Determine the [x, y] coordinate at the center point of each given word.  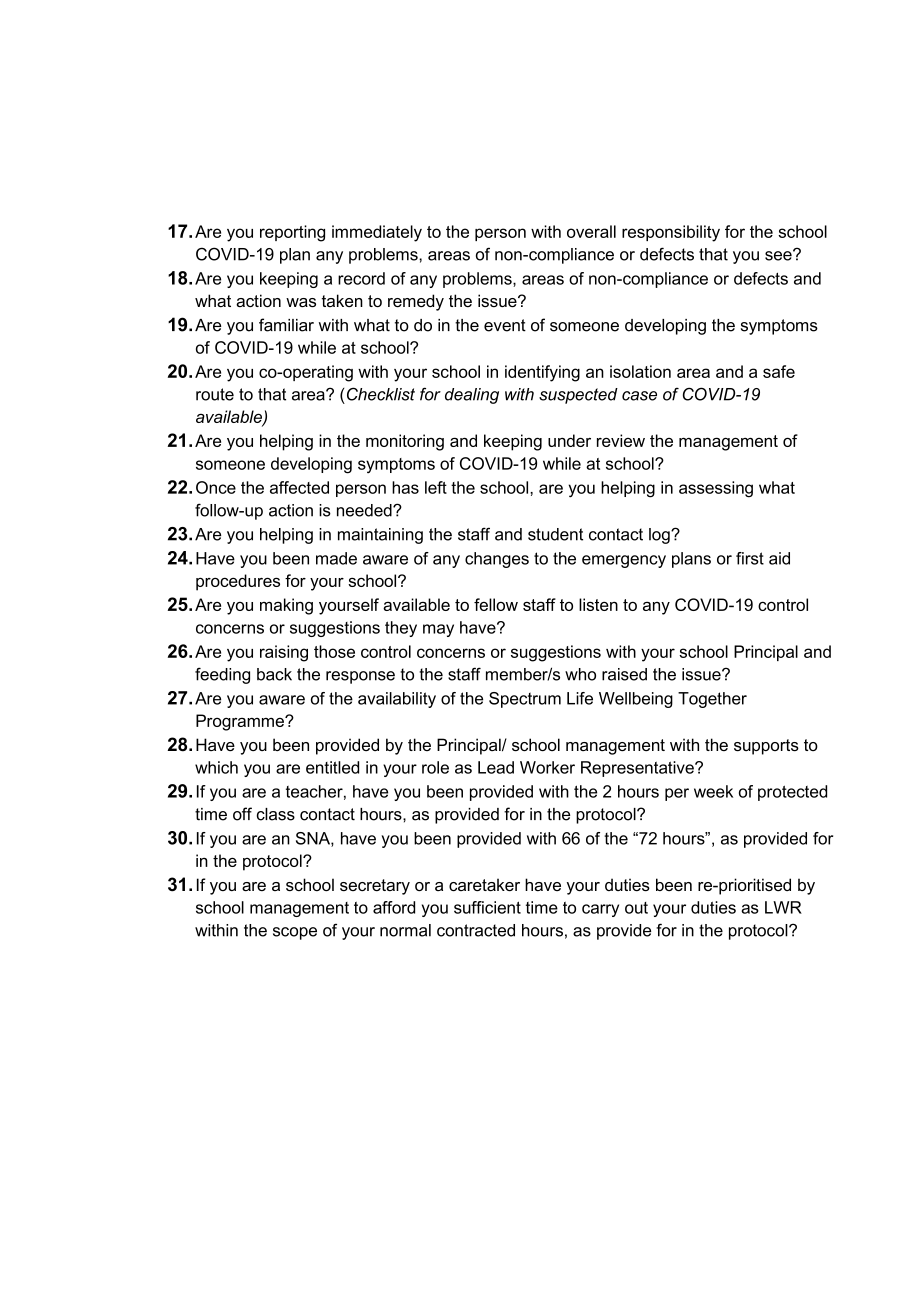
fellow [496, 604]
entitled [332, 767]
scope [295, 933]
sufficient [487, 907]
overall [591, 231]
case [639, 396]
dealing [472, 396]
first [750, 558]
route [215, 394]
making [286, 606]
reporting [292, 233]
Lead [496, 767]
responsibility [671, 233]
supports [766, 747]
